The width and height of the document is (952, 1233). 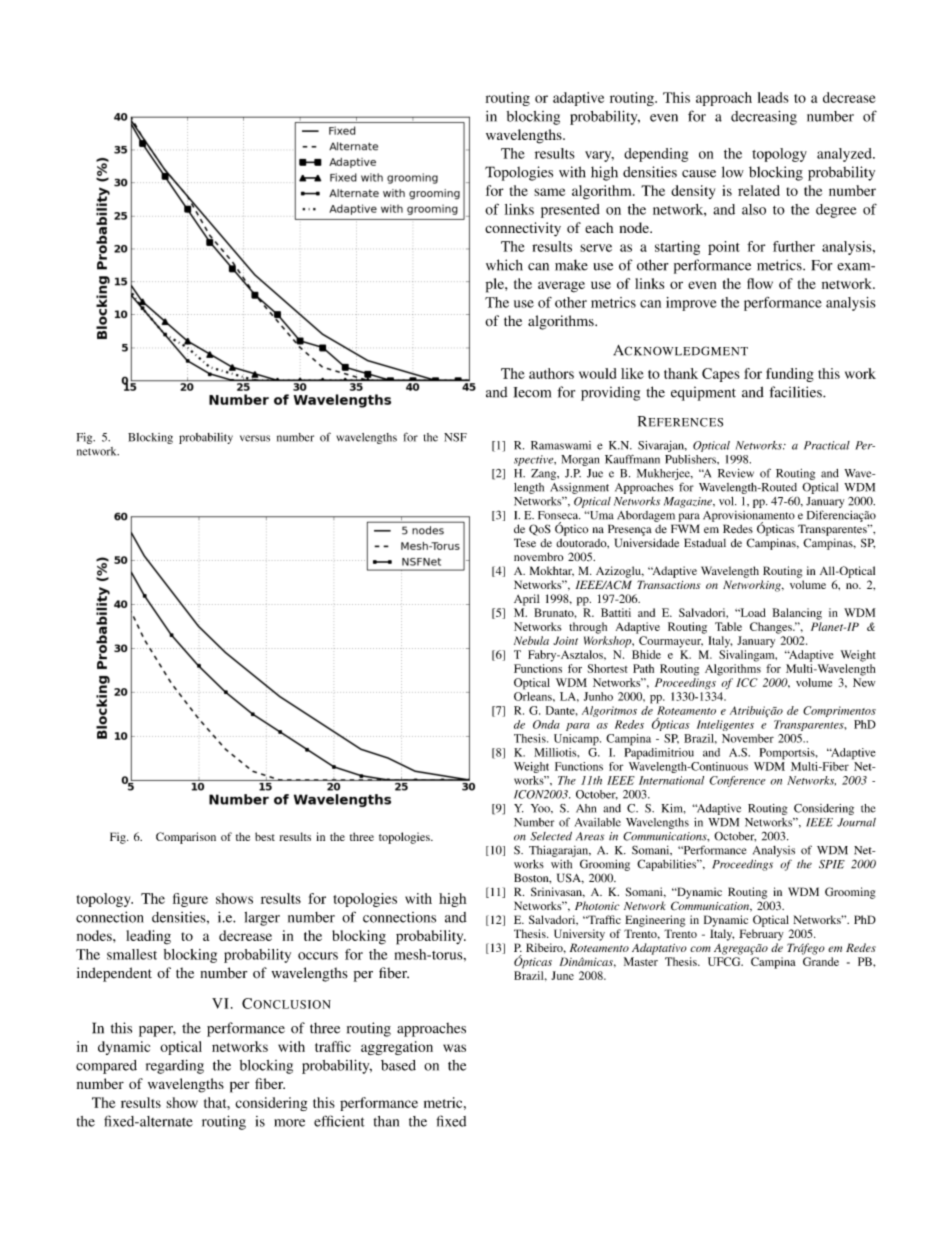 I want to click on regarding, so click(x=175, y=1067).
